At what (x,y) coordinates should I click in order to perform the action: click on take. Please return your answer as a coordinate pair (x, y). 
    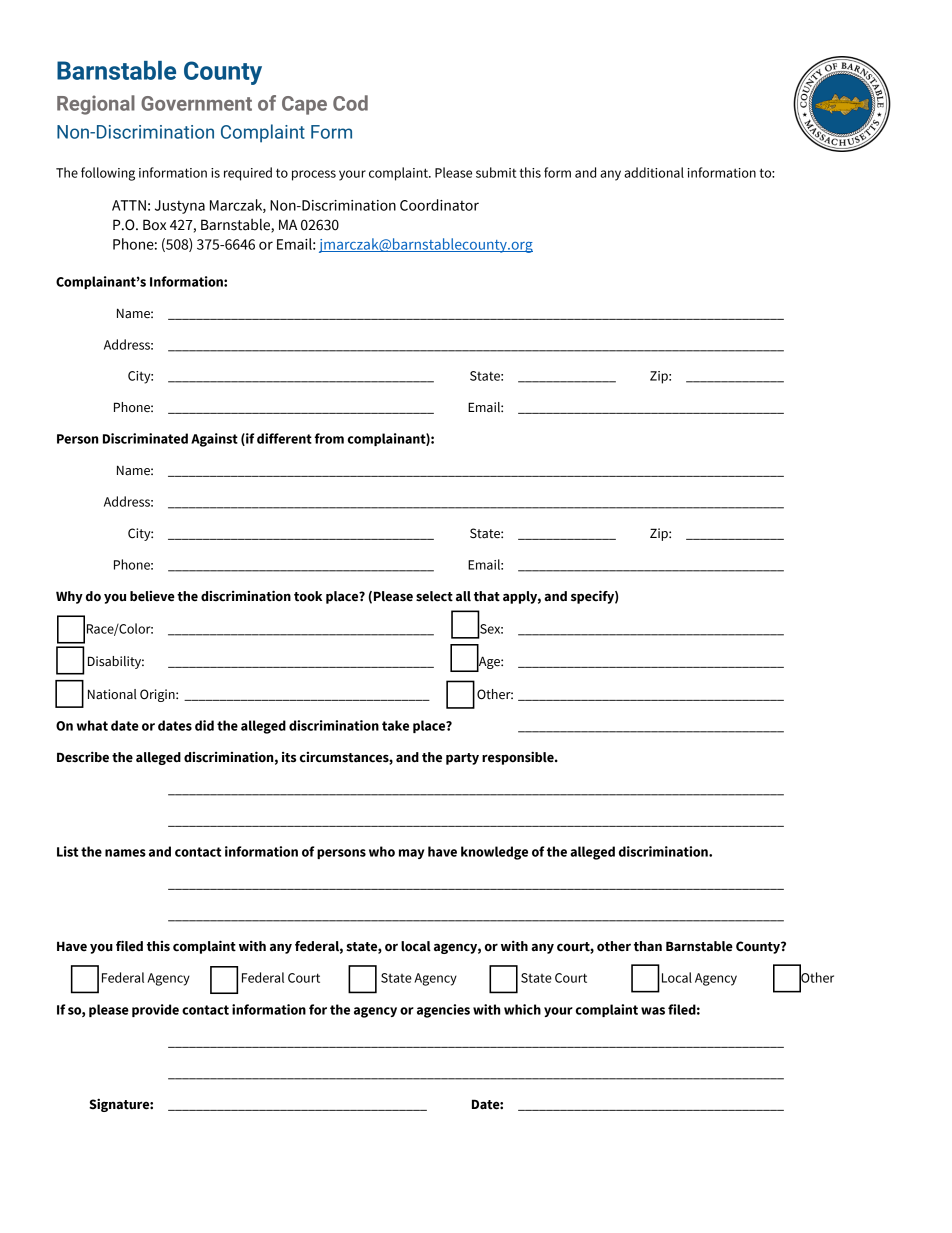
    Looking at the image, I should click on (395, 725).
